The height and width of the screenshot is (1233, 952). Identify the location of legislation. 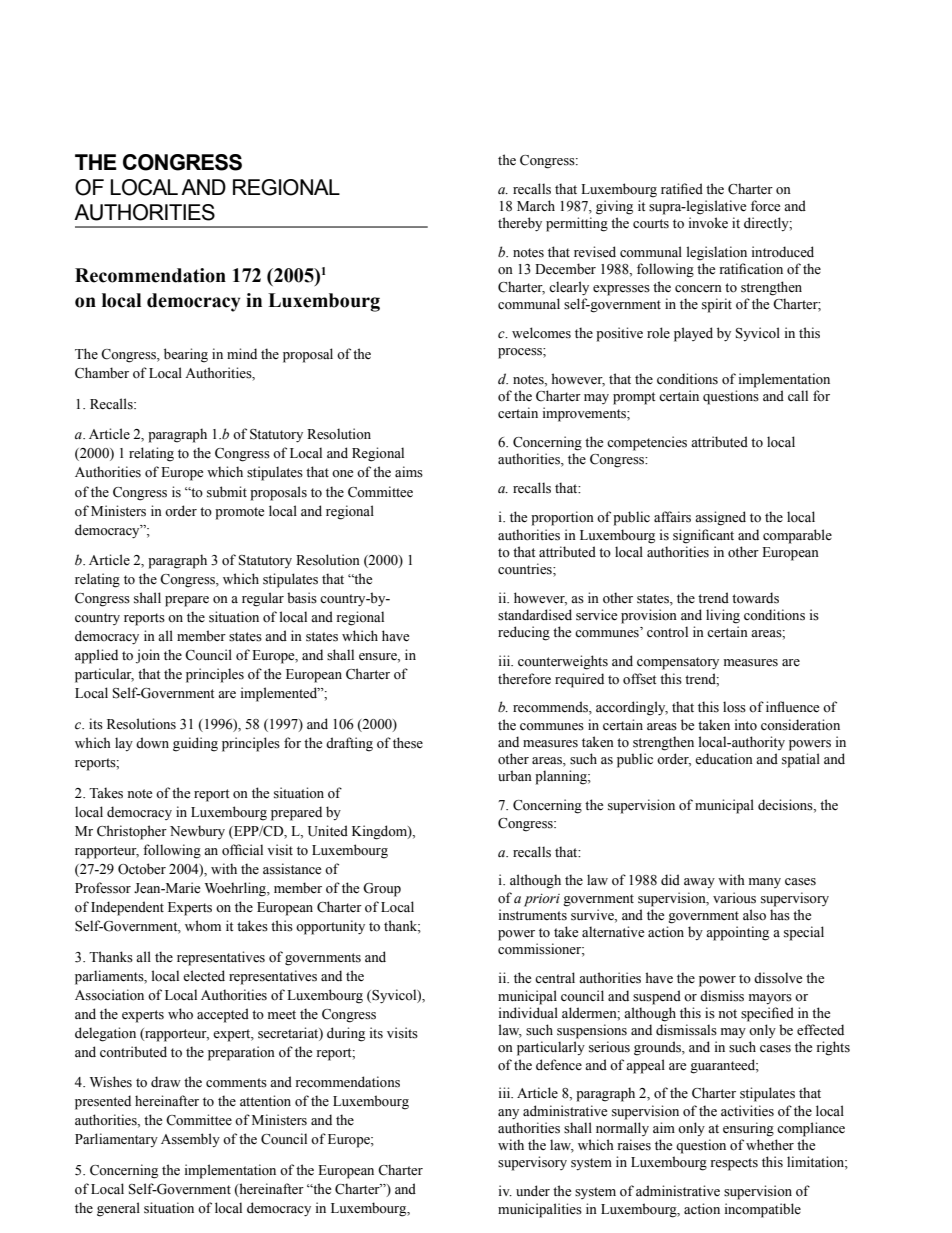
(717, 253).
